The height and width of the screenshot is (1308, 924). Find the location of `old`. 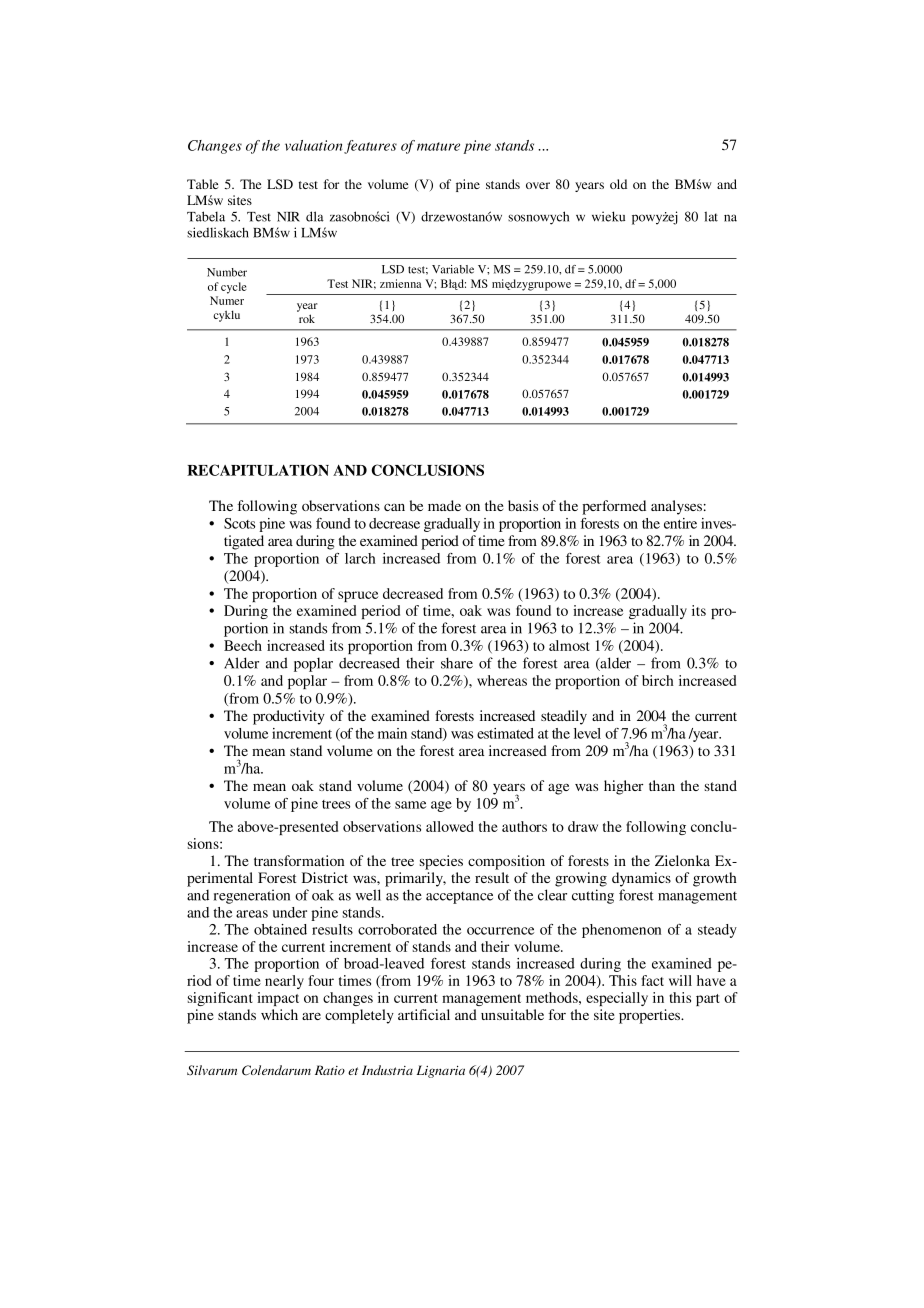

old is located at coordinates (618, 184).
